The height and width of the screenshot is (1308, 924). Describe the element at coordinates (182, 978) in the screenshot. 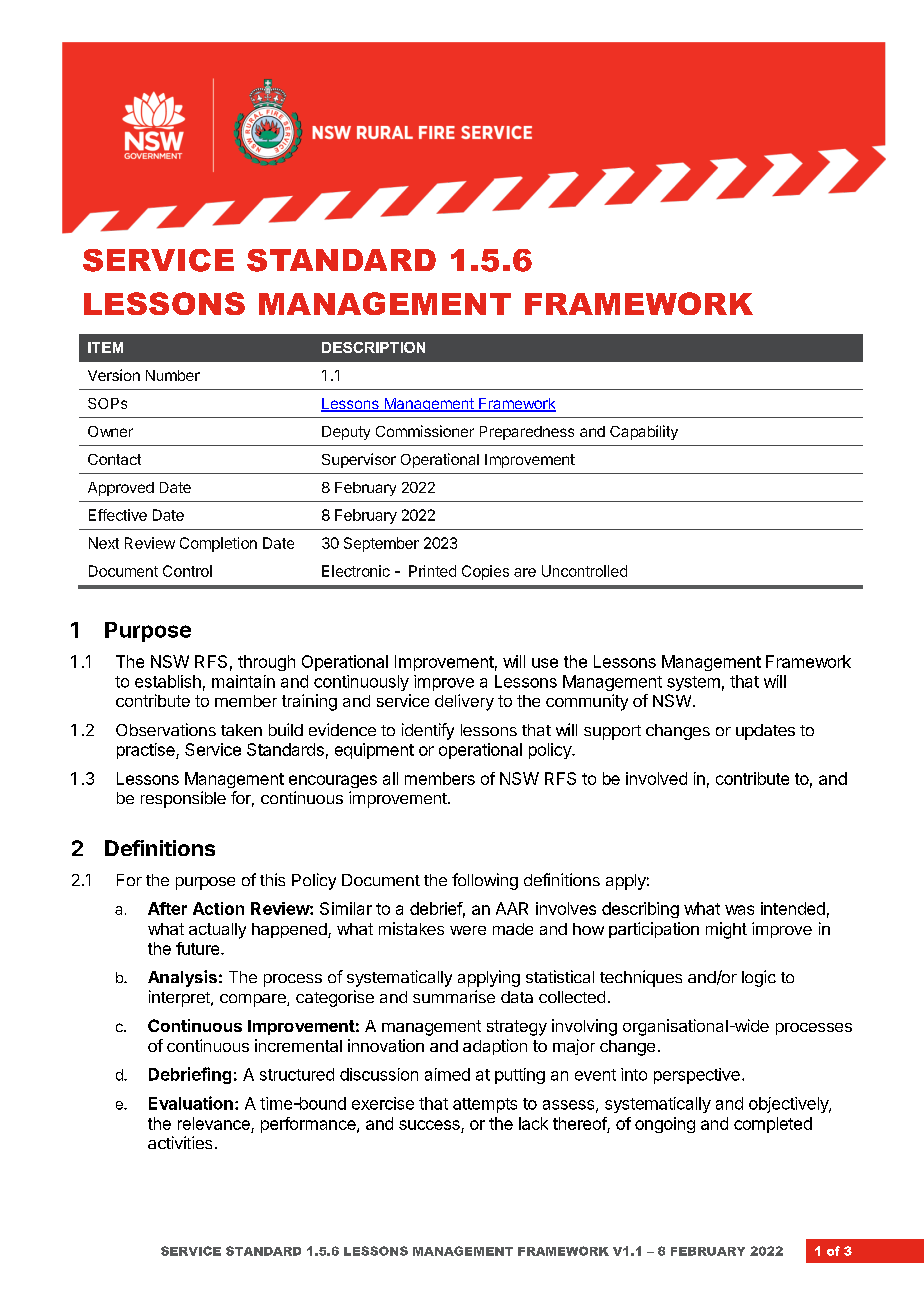

I see `Analysis` at that location.
